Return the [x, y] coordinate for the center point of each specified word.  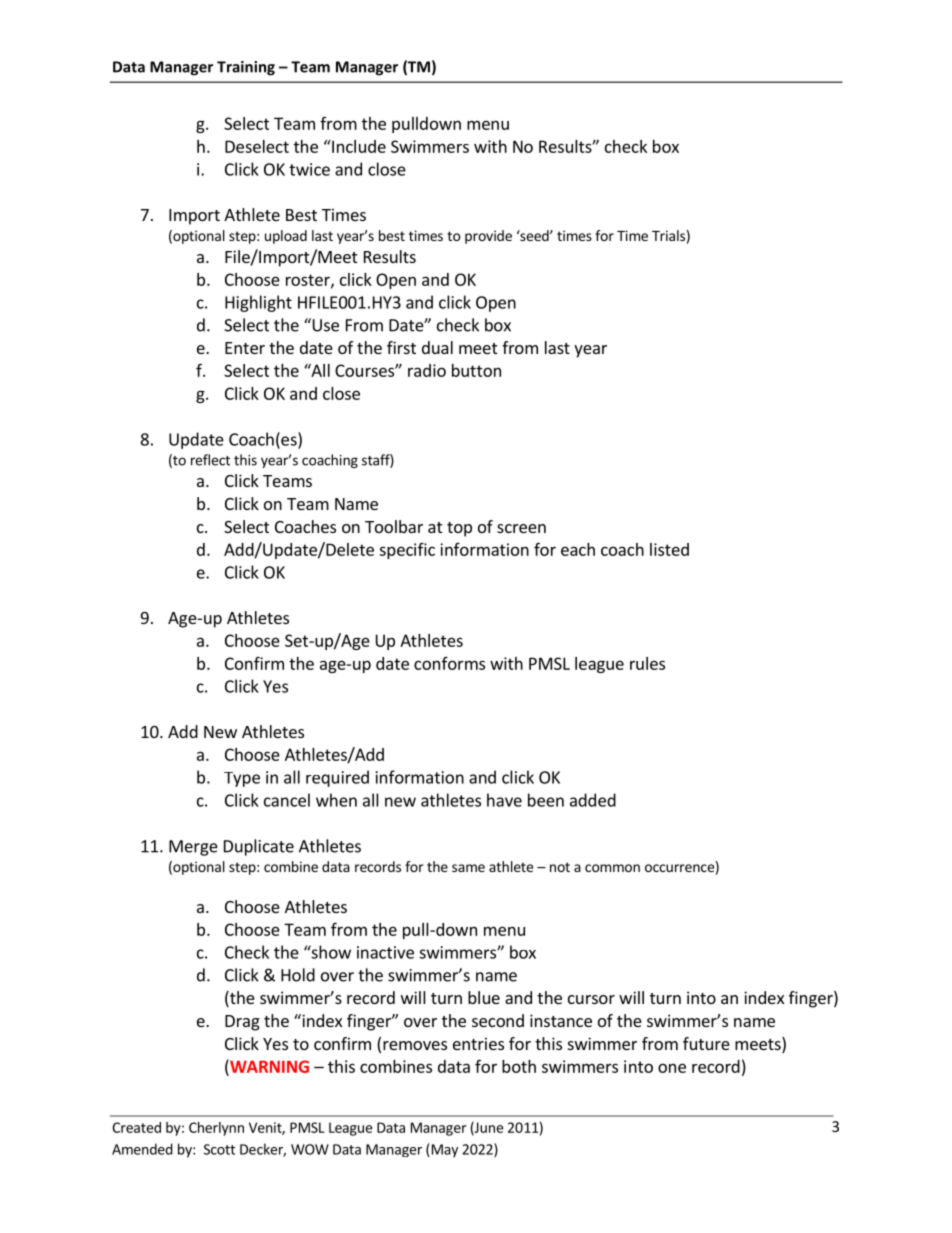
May [443, 1151]
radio [427, 370]
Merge [193, 848]
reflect [210, 460]
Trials [668, 235]
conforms [449, 663]
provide [488, 237]
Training [246, 68]
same [468, 868]
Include [358, 146]
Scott [219, 1149]
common [612, 868]
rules [647, 663]
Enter [245, 348]
